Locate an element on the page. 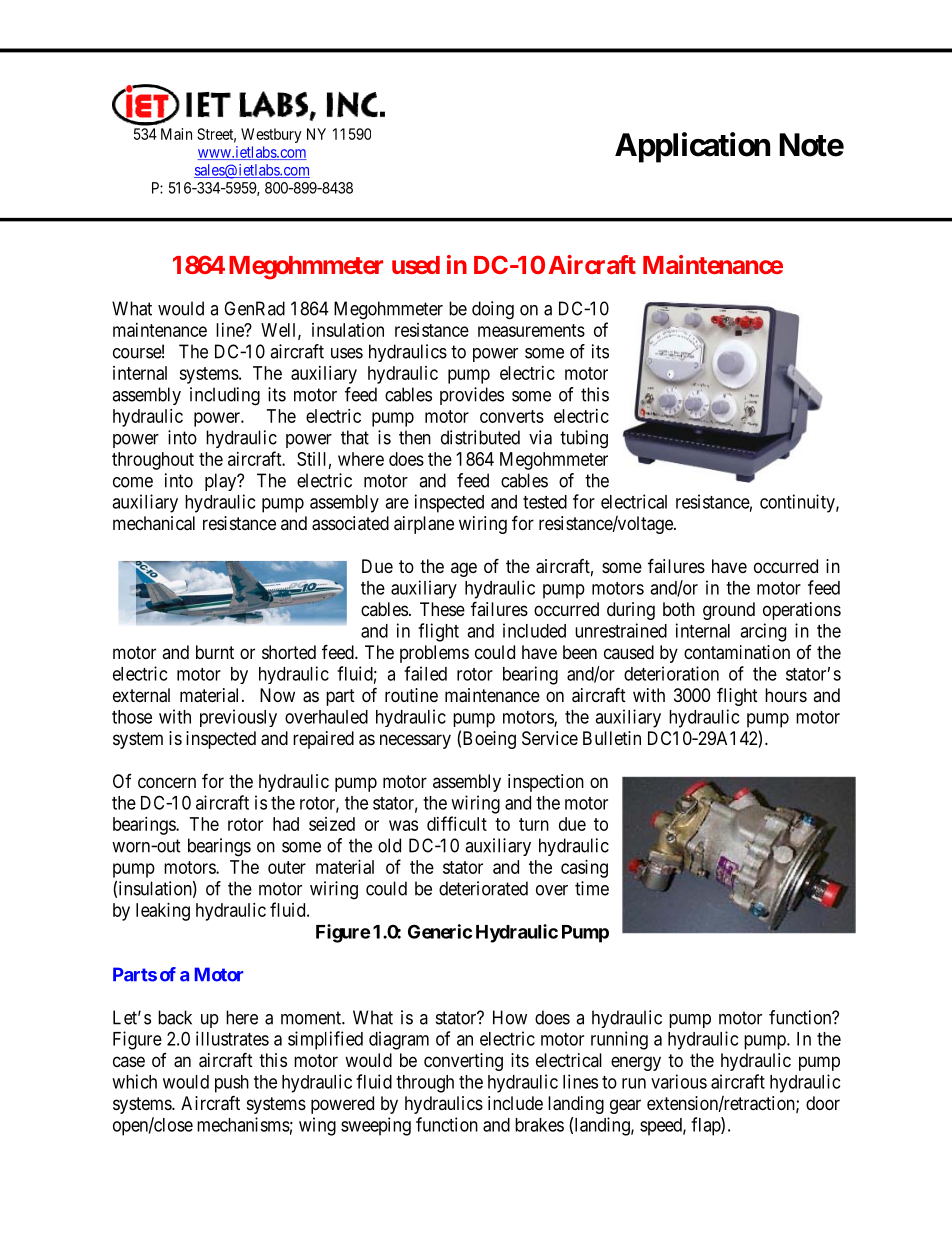  push is located at coordinates (232, 1084).
